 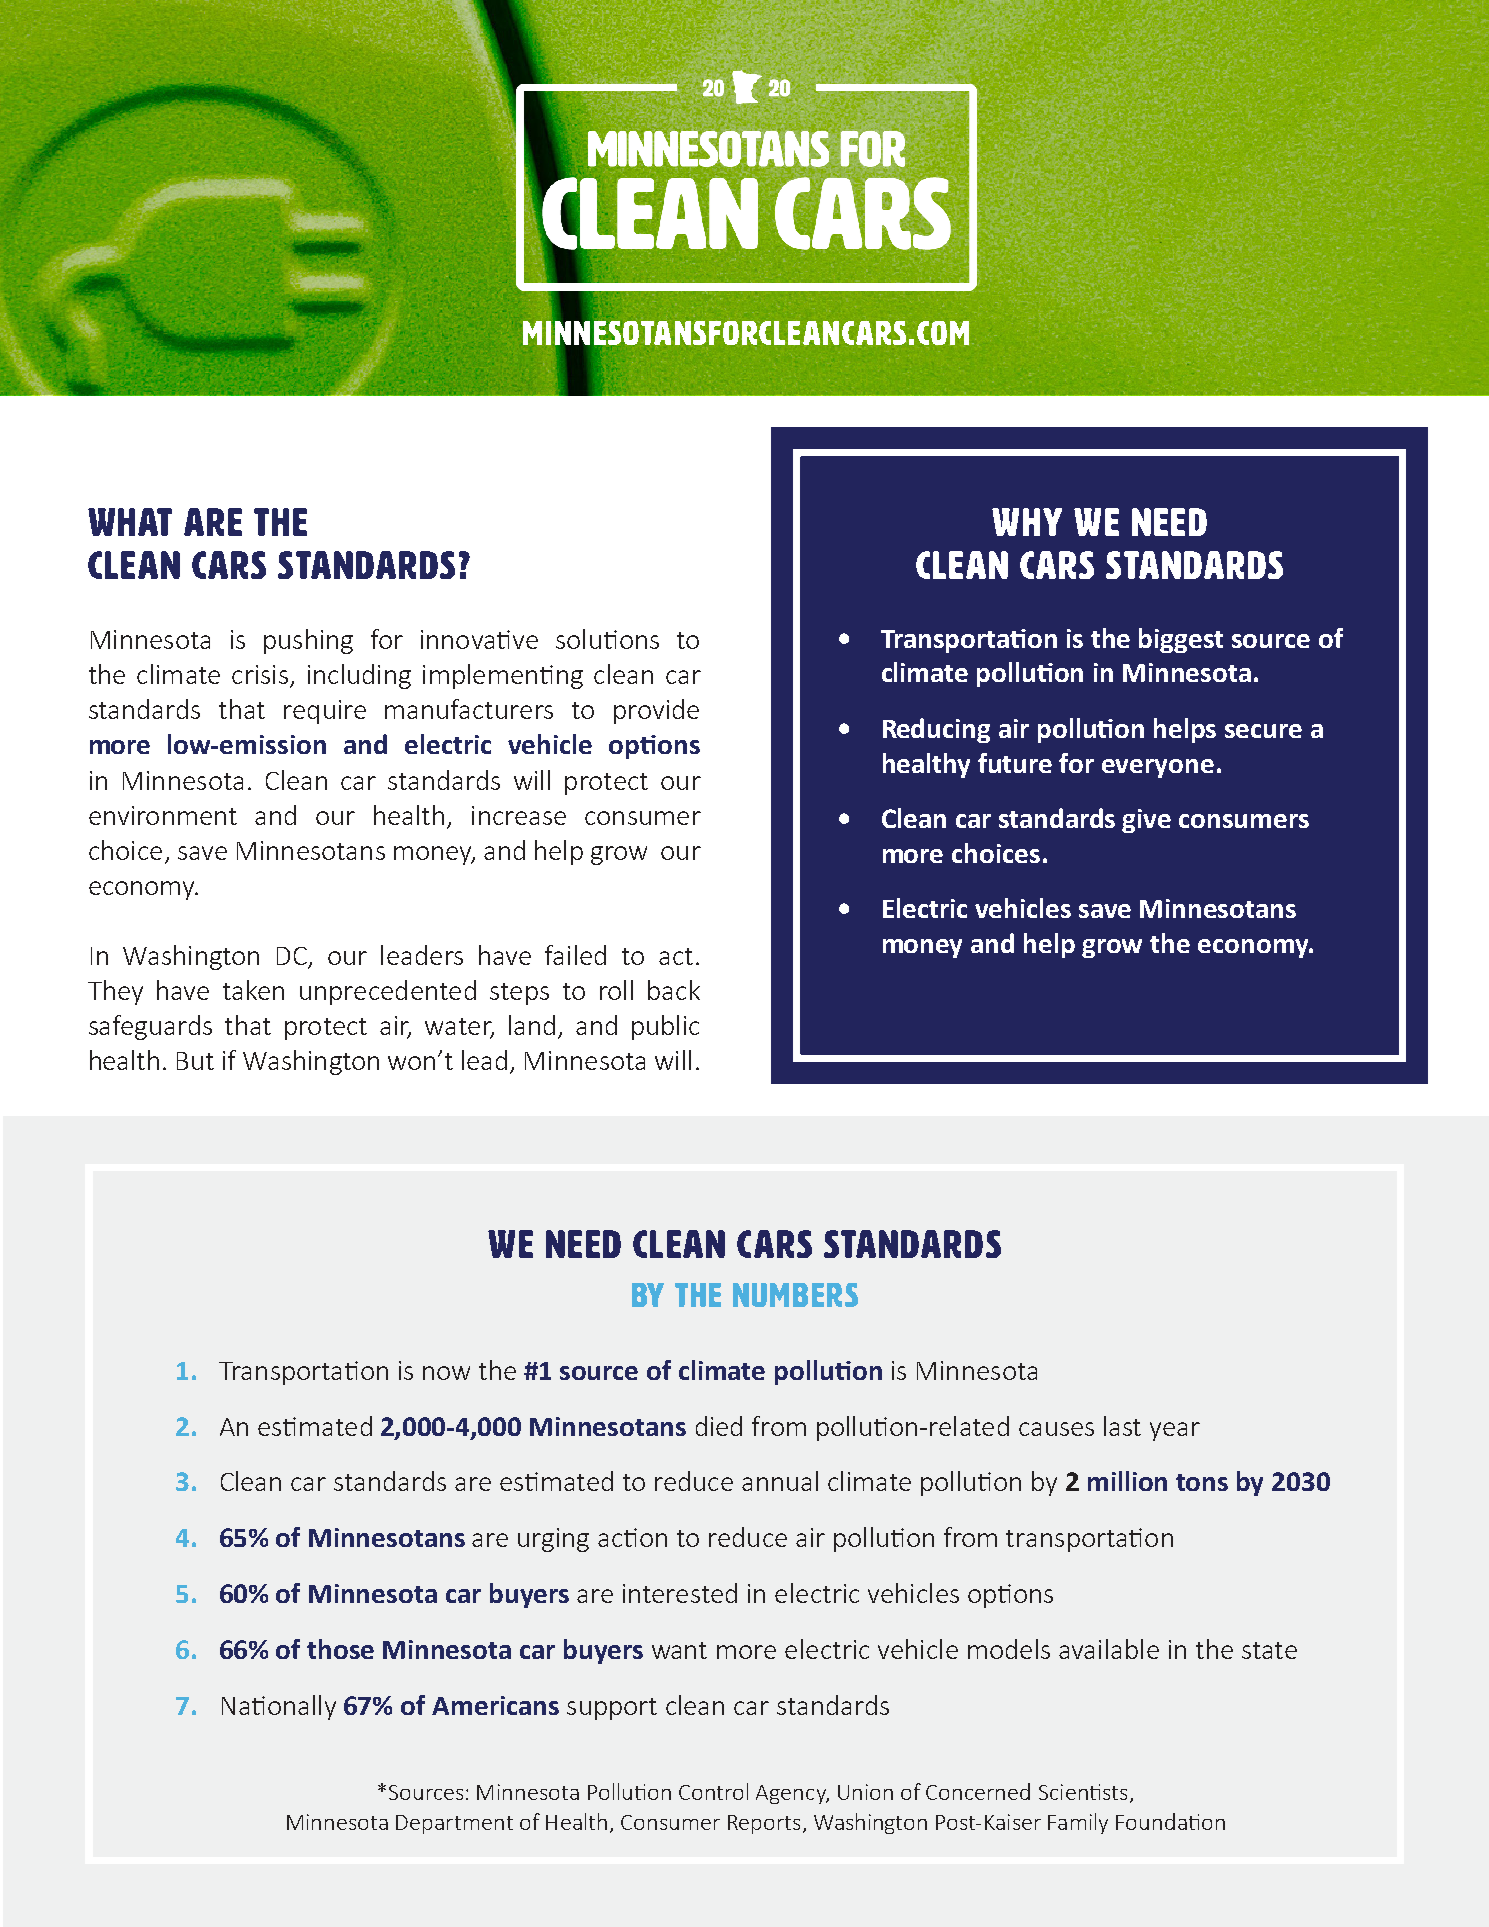 What do you see at coordinates (1122, 1426) in the page?
I see `last` at bounding box center [1122, 1426].
